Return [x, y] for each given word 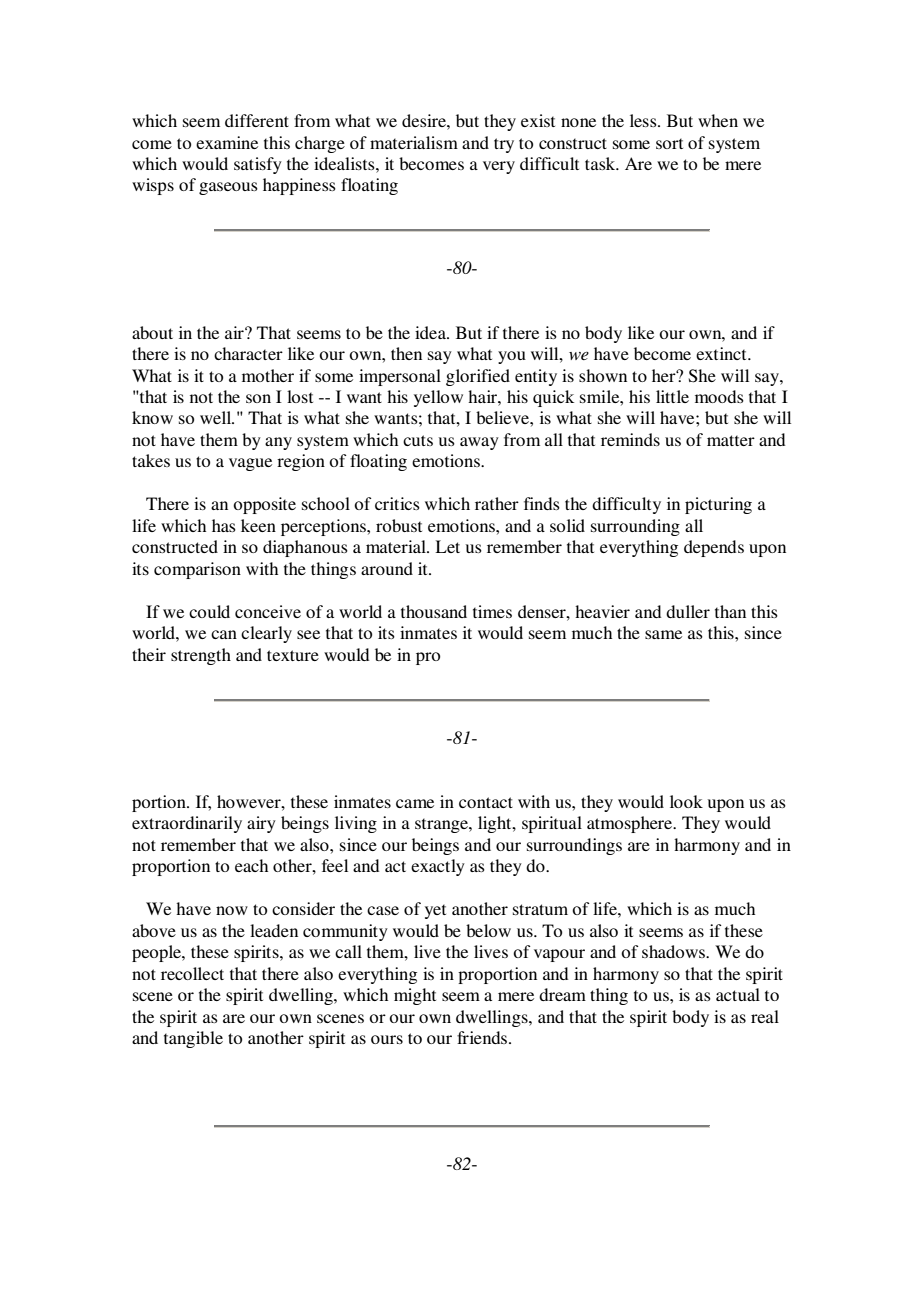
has [224, 525]
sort [669, 143]
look [686, 801]
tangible [193, 1039]
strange [442, 825]
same [663, 634]
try [504, 145]
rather [497, 503]
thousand [434, 611]
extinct [722, 353]
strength [201, 656]
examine [227, 142]
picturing [718, 505]
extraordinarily [187, 824]
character [248, 353]
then [406, 353]
